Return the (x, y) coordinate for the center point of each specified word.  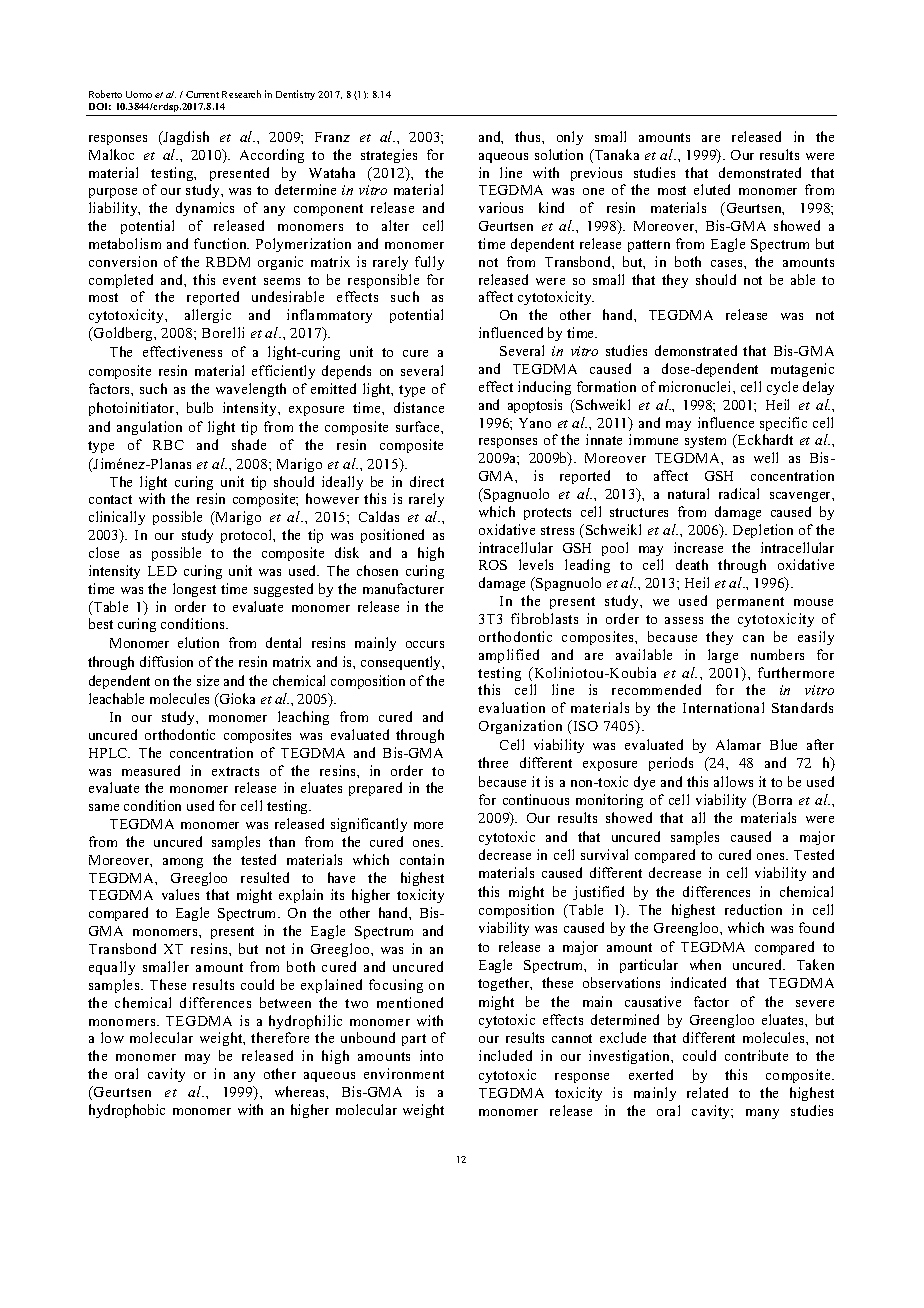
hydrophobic (127, 1111)
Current (202, 94)
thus (529, 136)
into (431, 1055)
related (707, 1092)
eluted (712, 189)
